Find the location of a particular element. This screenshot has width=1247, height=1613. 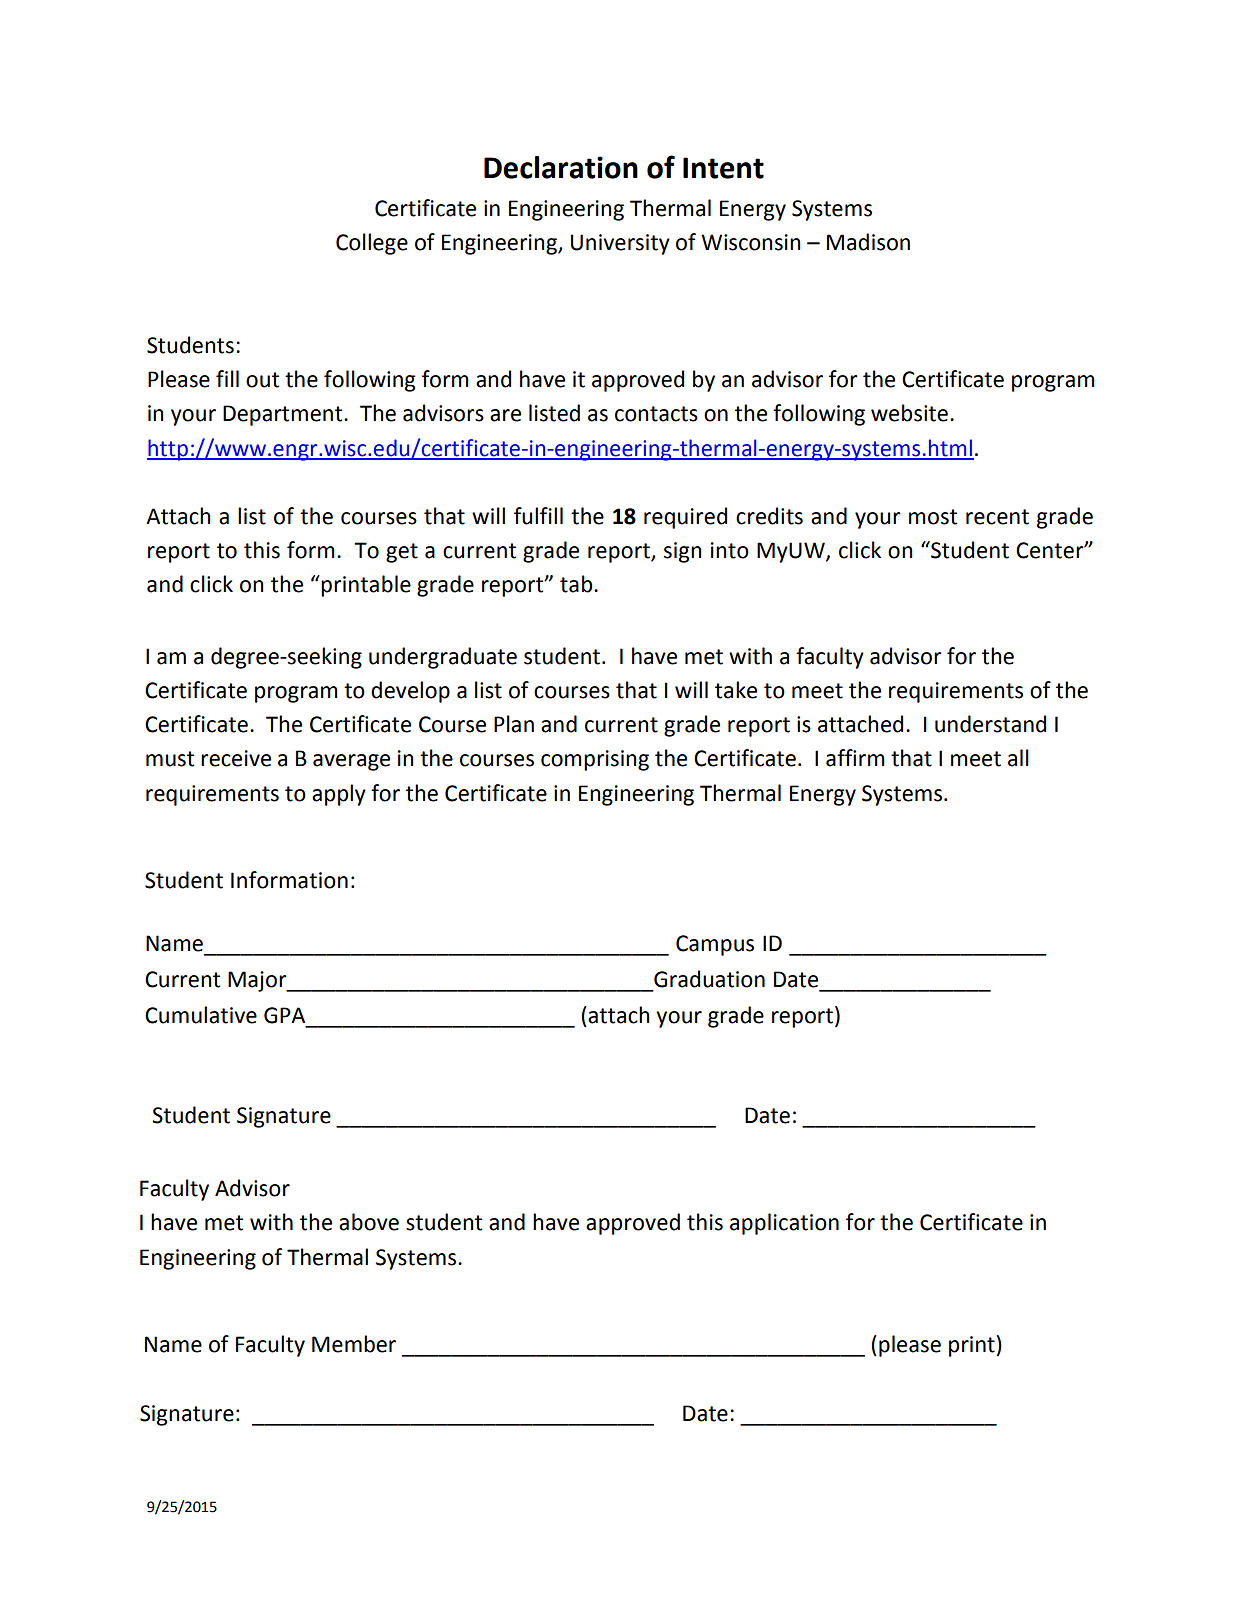

Member is located at coordinates (354, 1344).
